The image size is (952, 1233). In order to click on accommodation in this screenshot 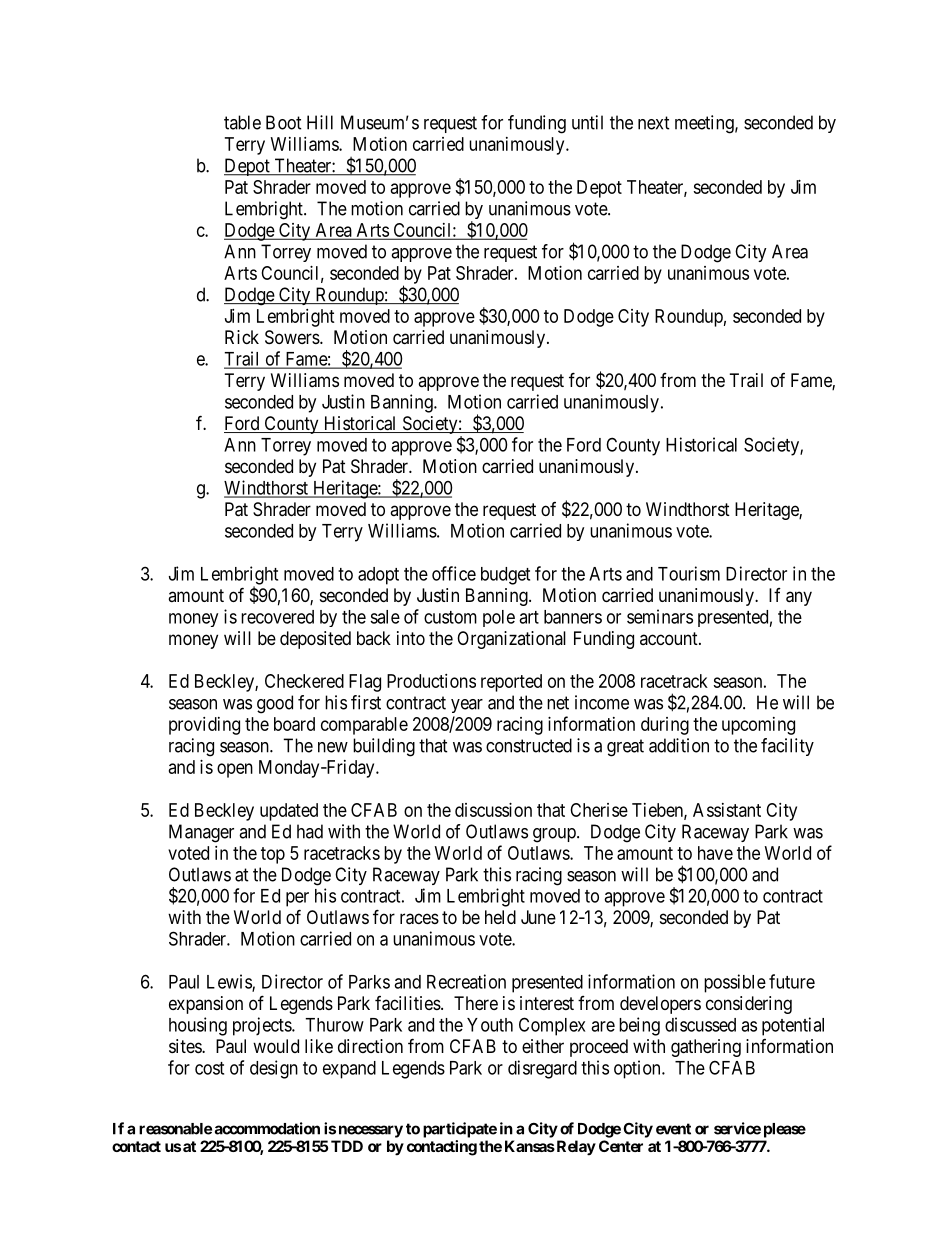, I will do `click(267, 1128)`.
